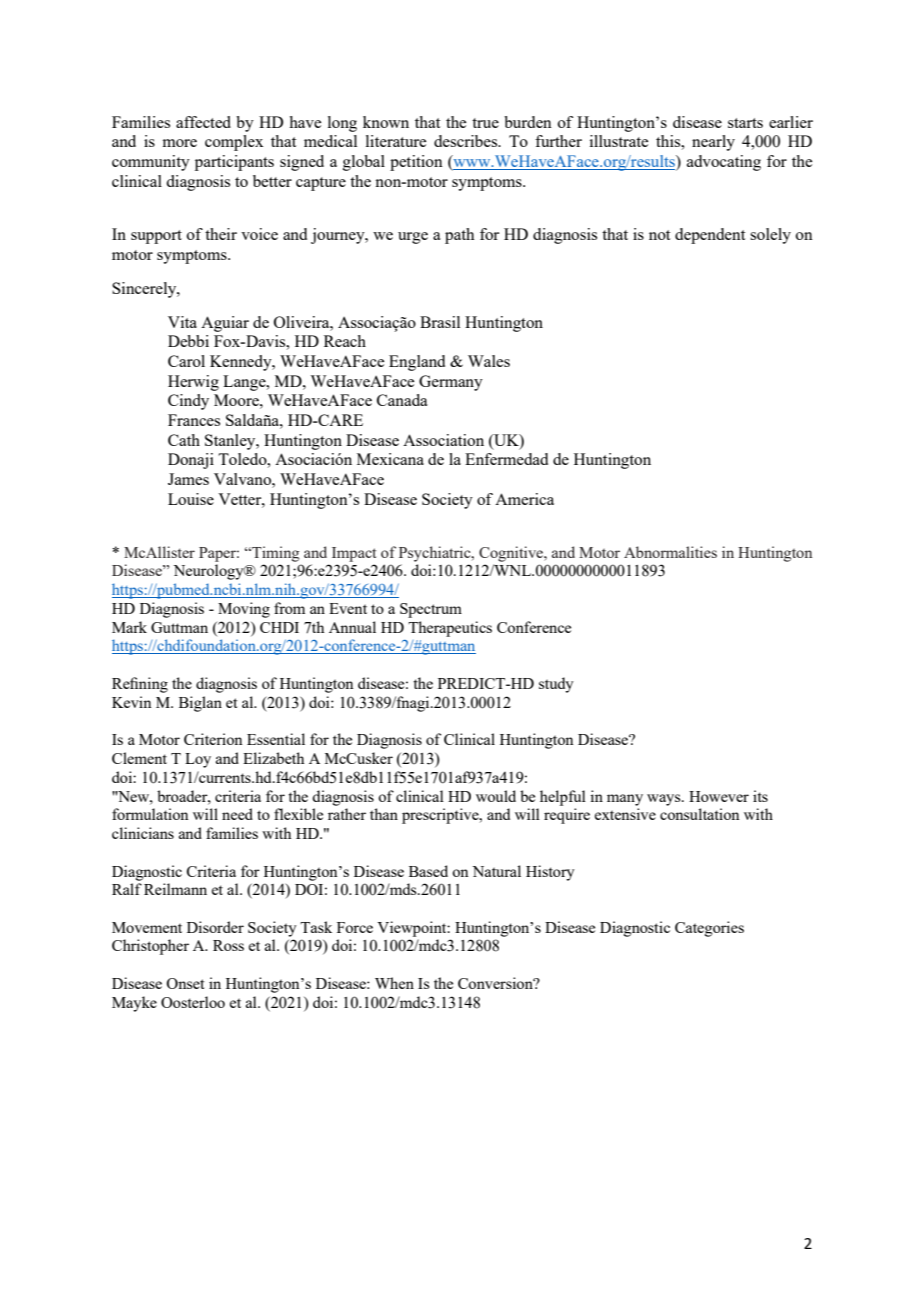  Describe the element at coordinates (436, 554) in the screenshot. I see `Psychiatric` at that location.
